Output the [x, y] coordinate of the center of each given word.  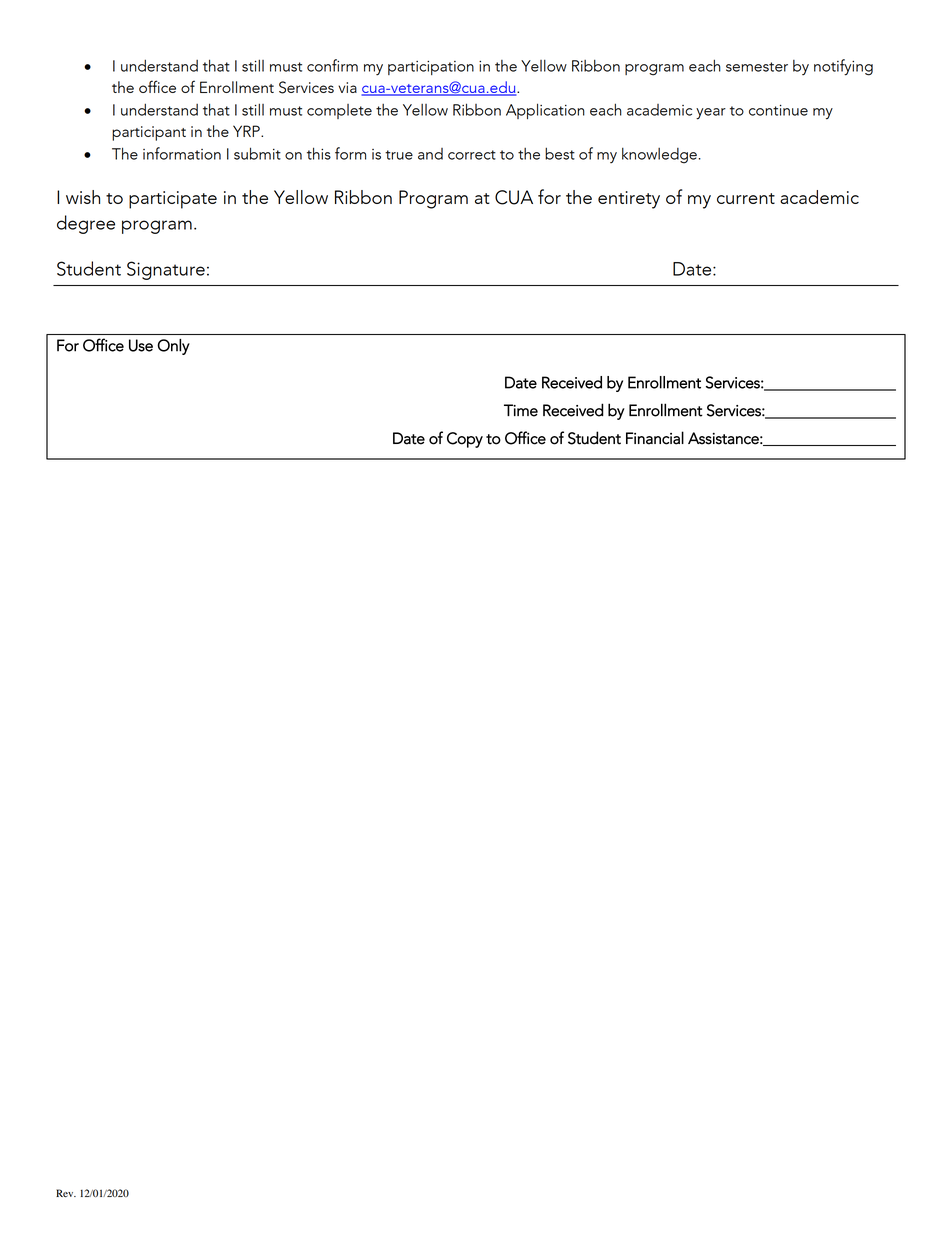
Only [173, 347]
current [746, 198]
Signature [166, 270]
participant [149, 133]
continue [778, 110]
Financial [655, 438]
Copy [465, 440]
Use [141, 345]
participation [431, 68]
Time [521, 410]
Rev [66, 1193]
